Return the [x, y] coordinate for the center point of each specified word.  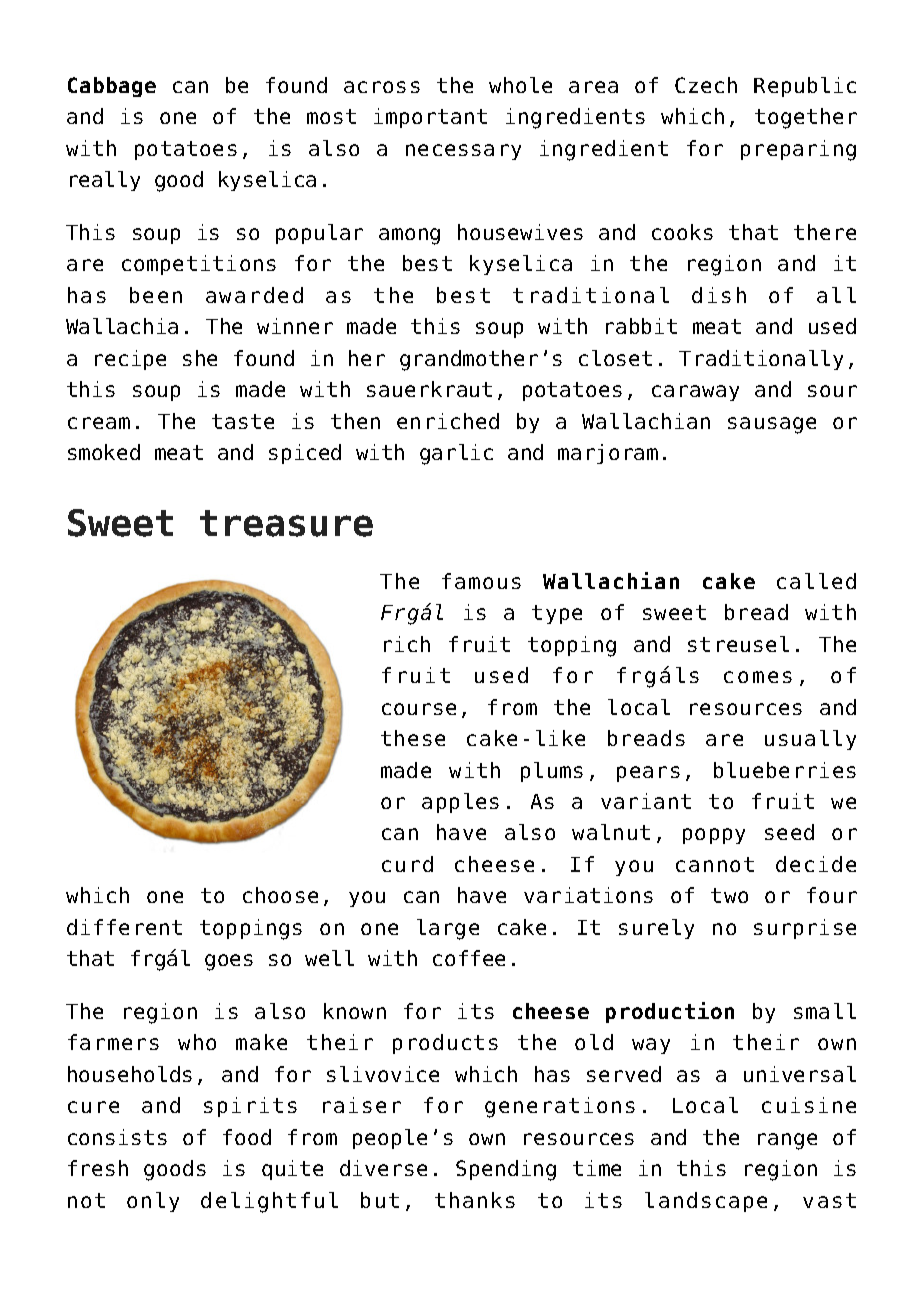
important [430, 118]
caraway [695, 393]
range [787, 1141]
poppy [714, 836]
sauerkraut [429, 389]
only [153, 1202]
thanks [475, 1200]
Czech [706, 85]
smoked [104, 452]
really [105, 181]
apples [460, 803]
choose [280, 895]
